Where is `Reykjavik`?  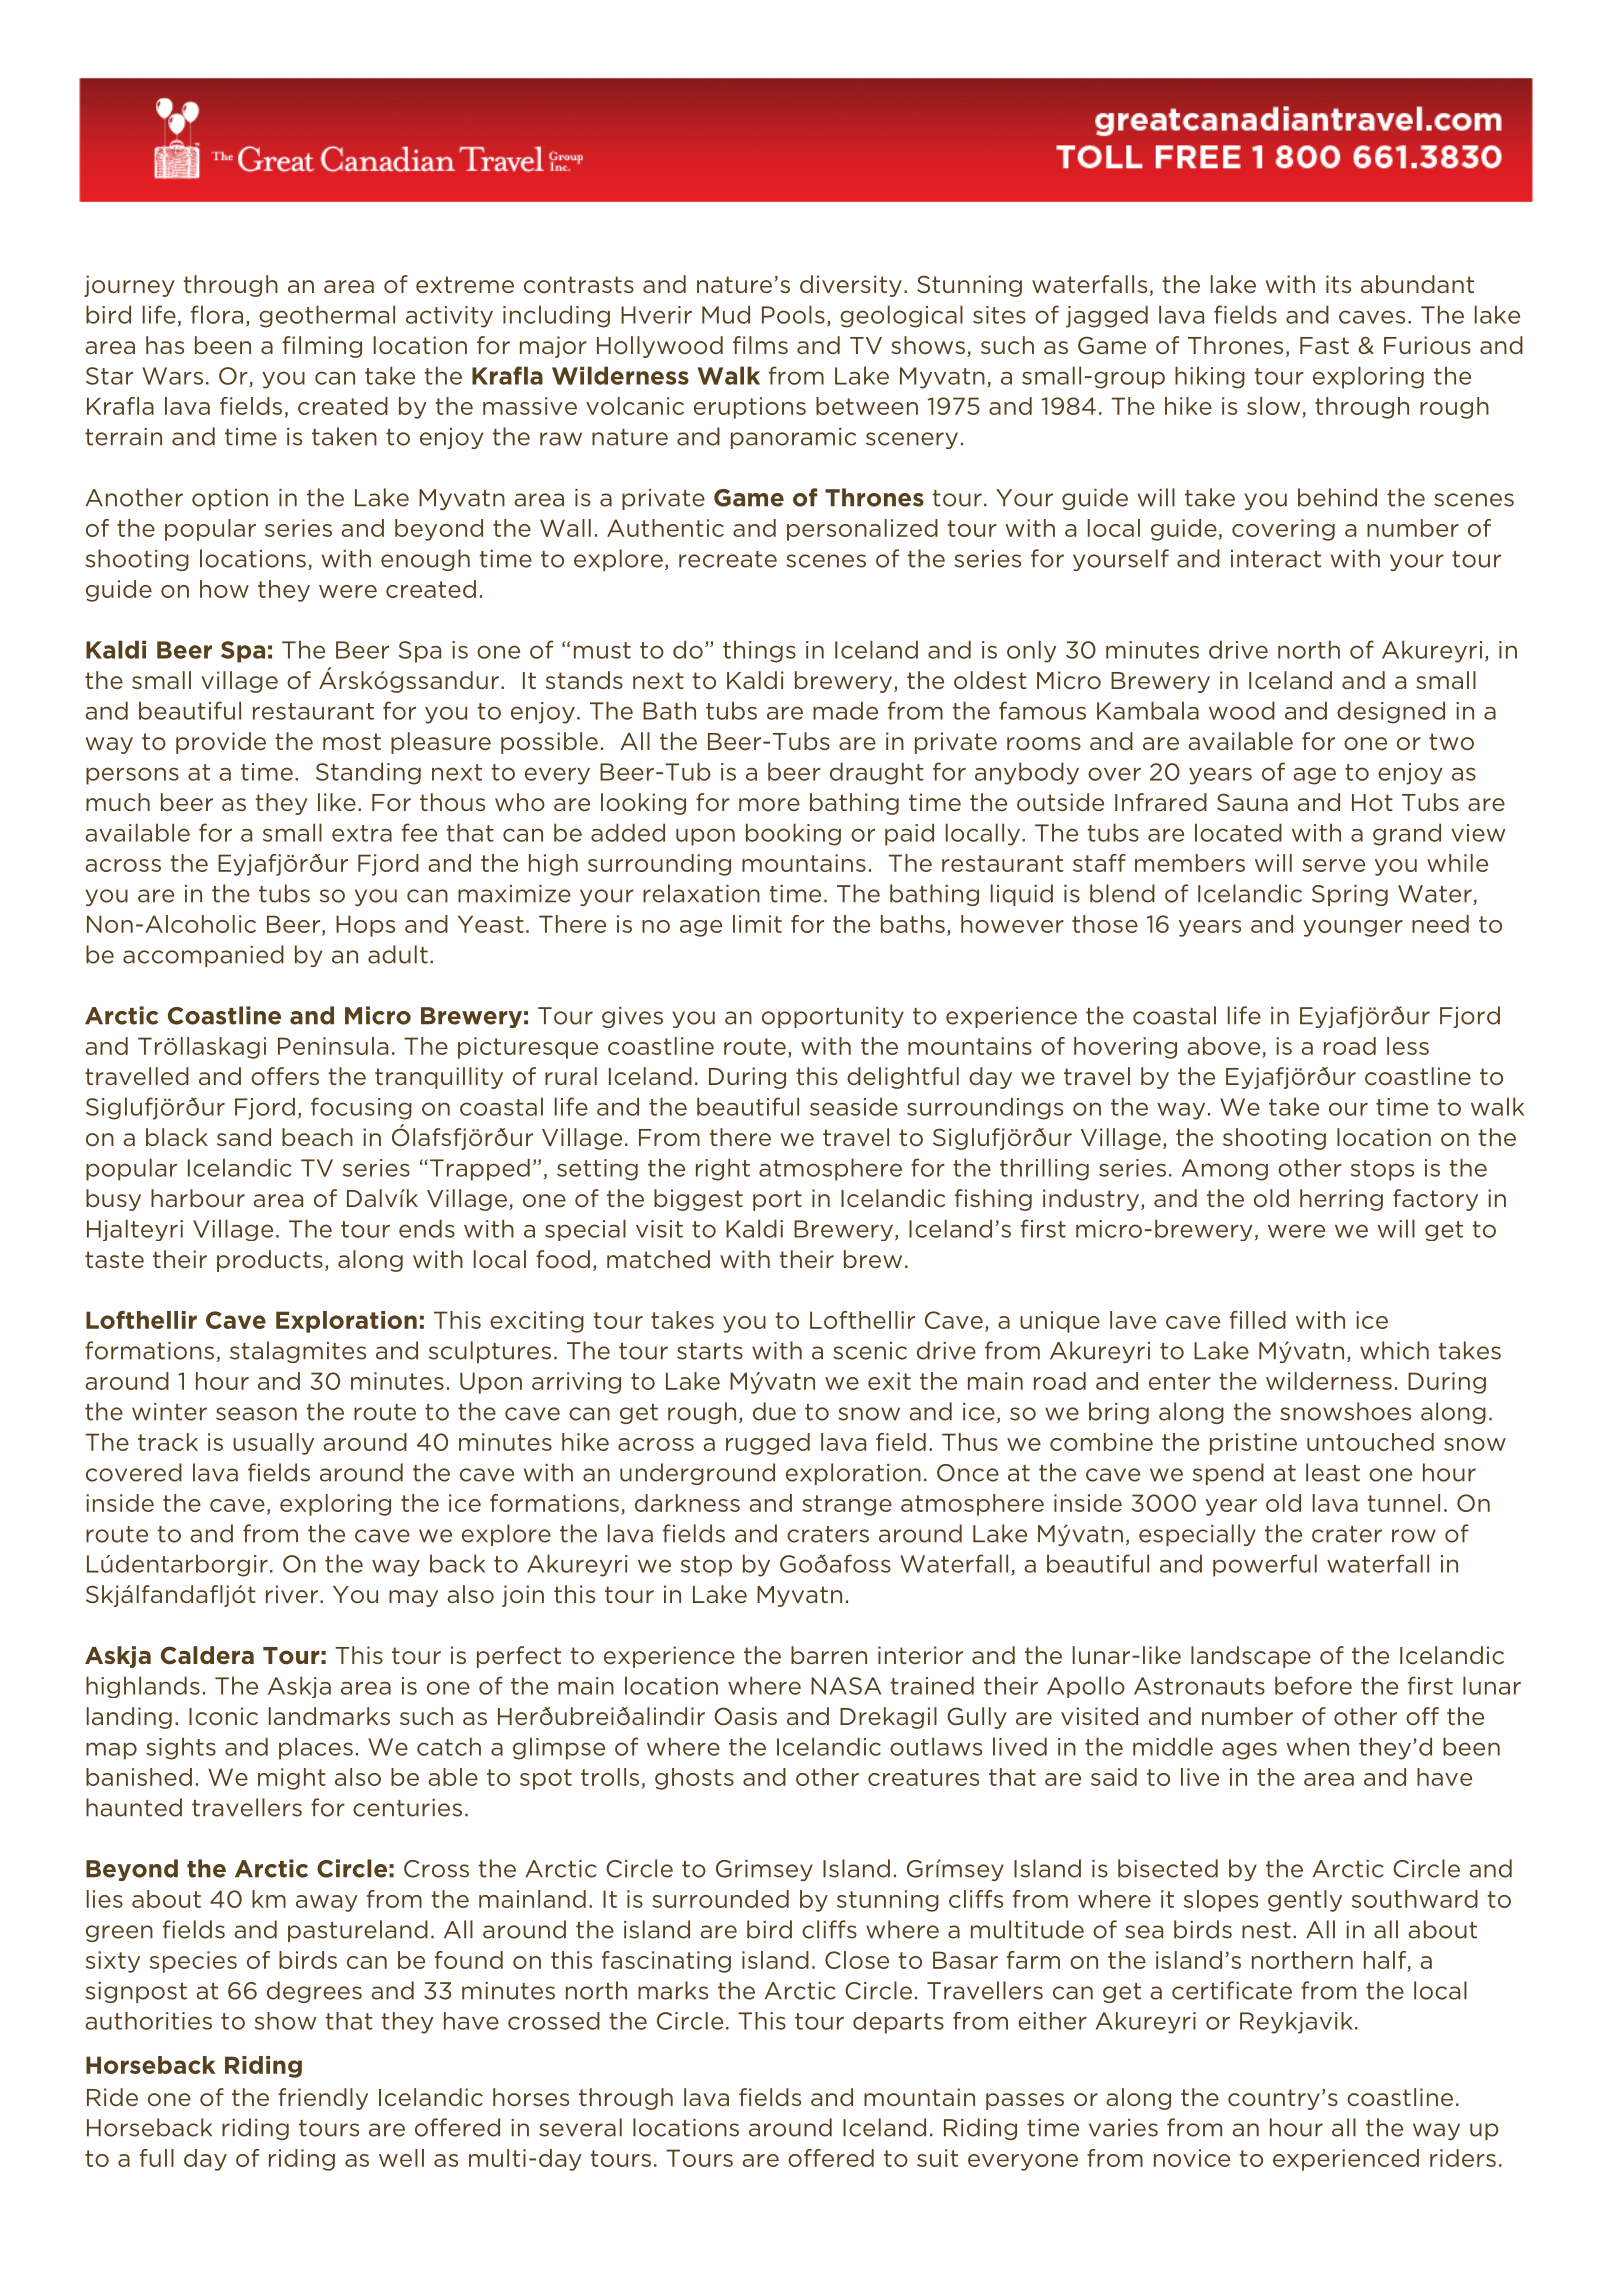
Reykjavik is located at coordinates (1296, 2023).
